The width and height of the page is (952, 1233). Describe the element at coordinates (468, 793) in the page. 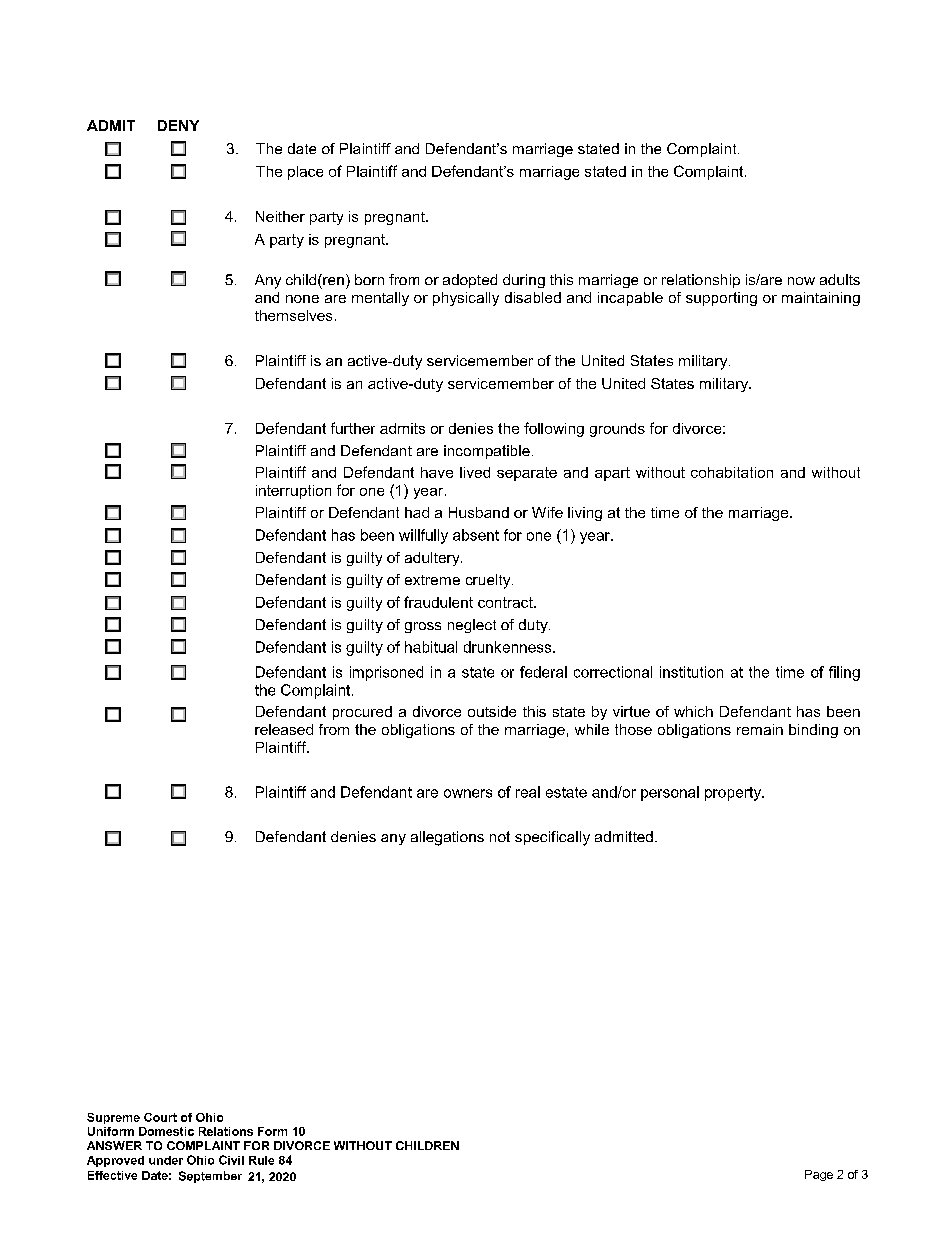

I see `owners` at that location.
